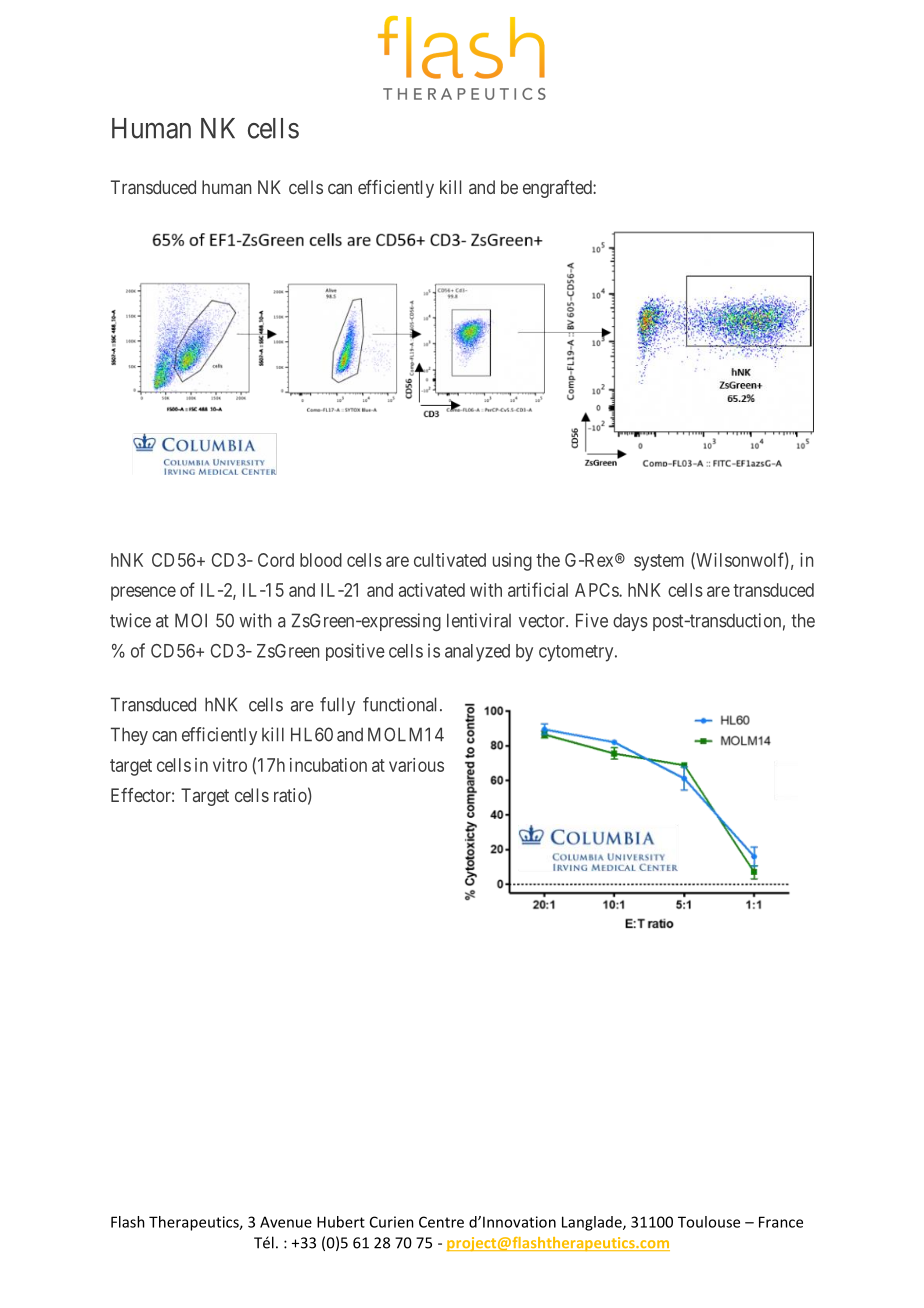 The height and width of the screenshot is (1308, 924). What do you see at coordinates (286, 1222) in the screenshot?
I see `Avenue` at bounding box center [286, 1222].
